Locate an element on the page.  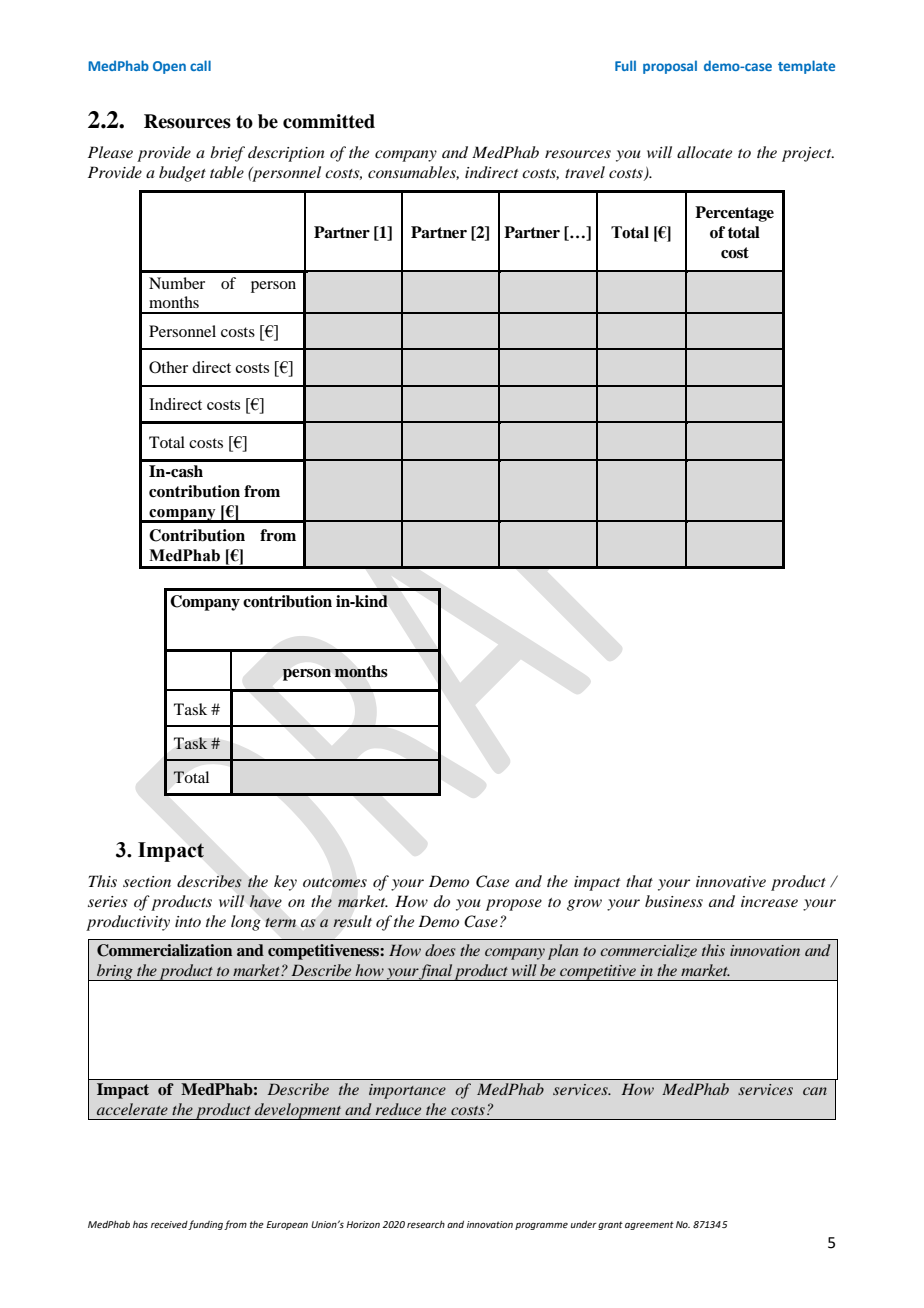
section is located at coordinates (147, 881).
